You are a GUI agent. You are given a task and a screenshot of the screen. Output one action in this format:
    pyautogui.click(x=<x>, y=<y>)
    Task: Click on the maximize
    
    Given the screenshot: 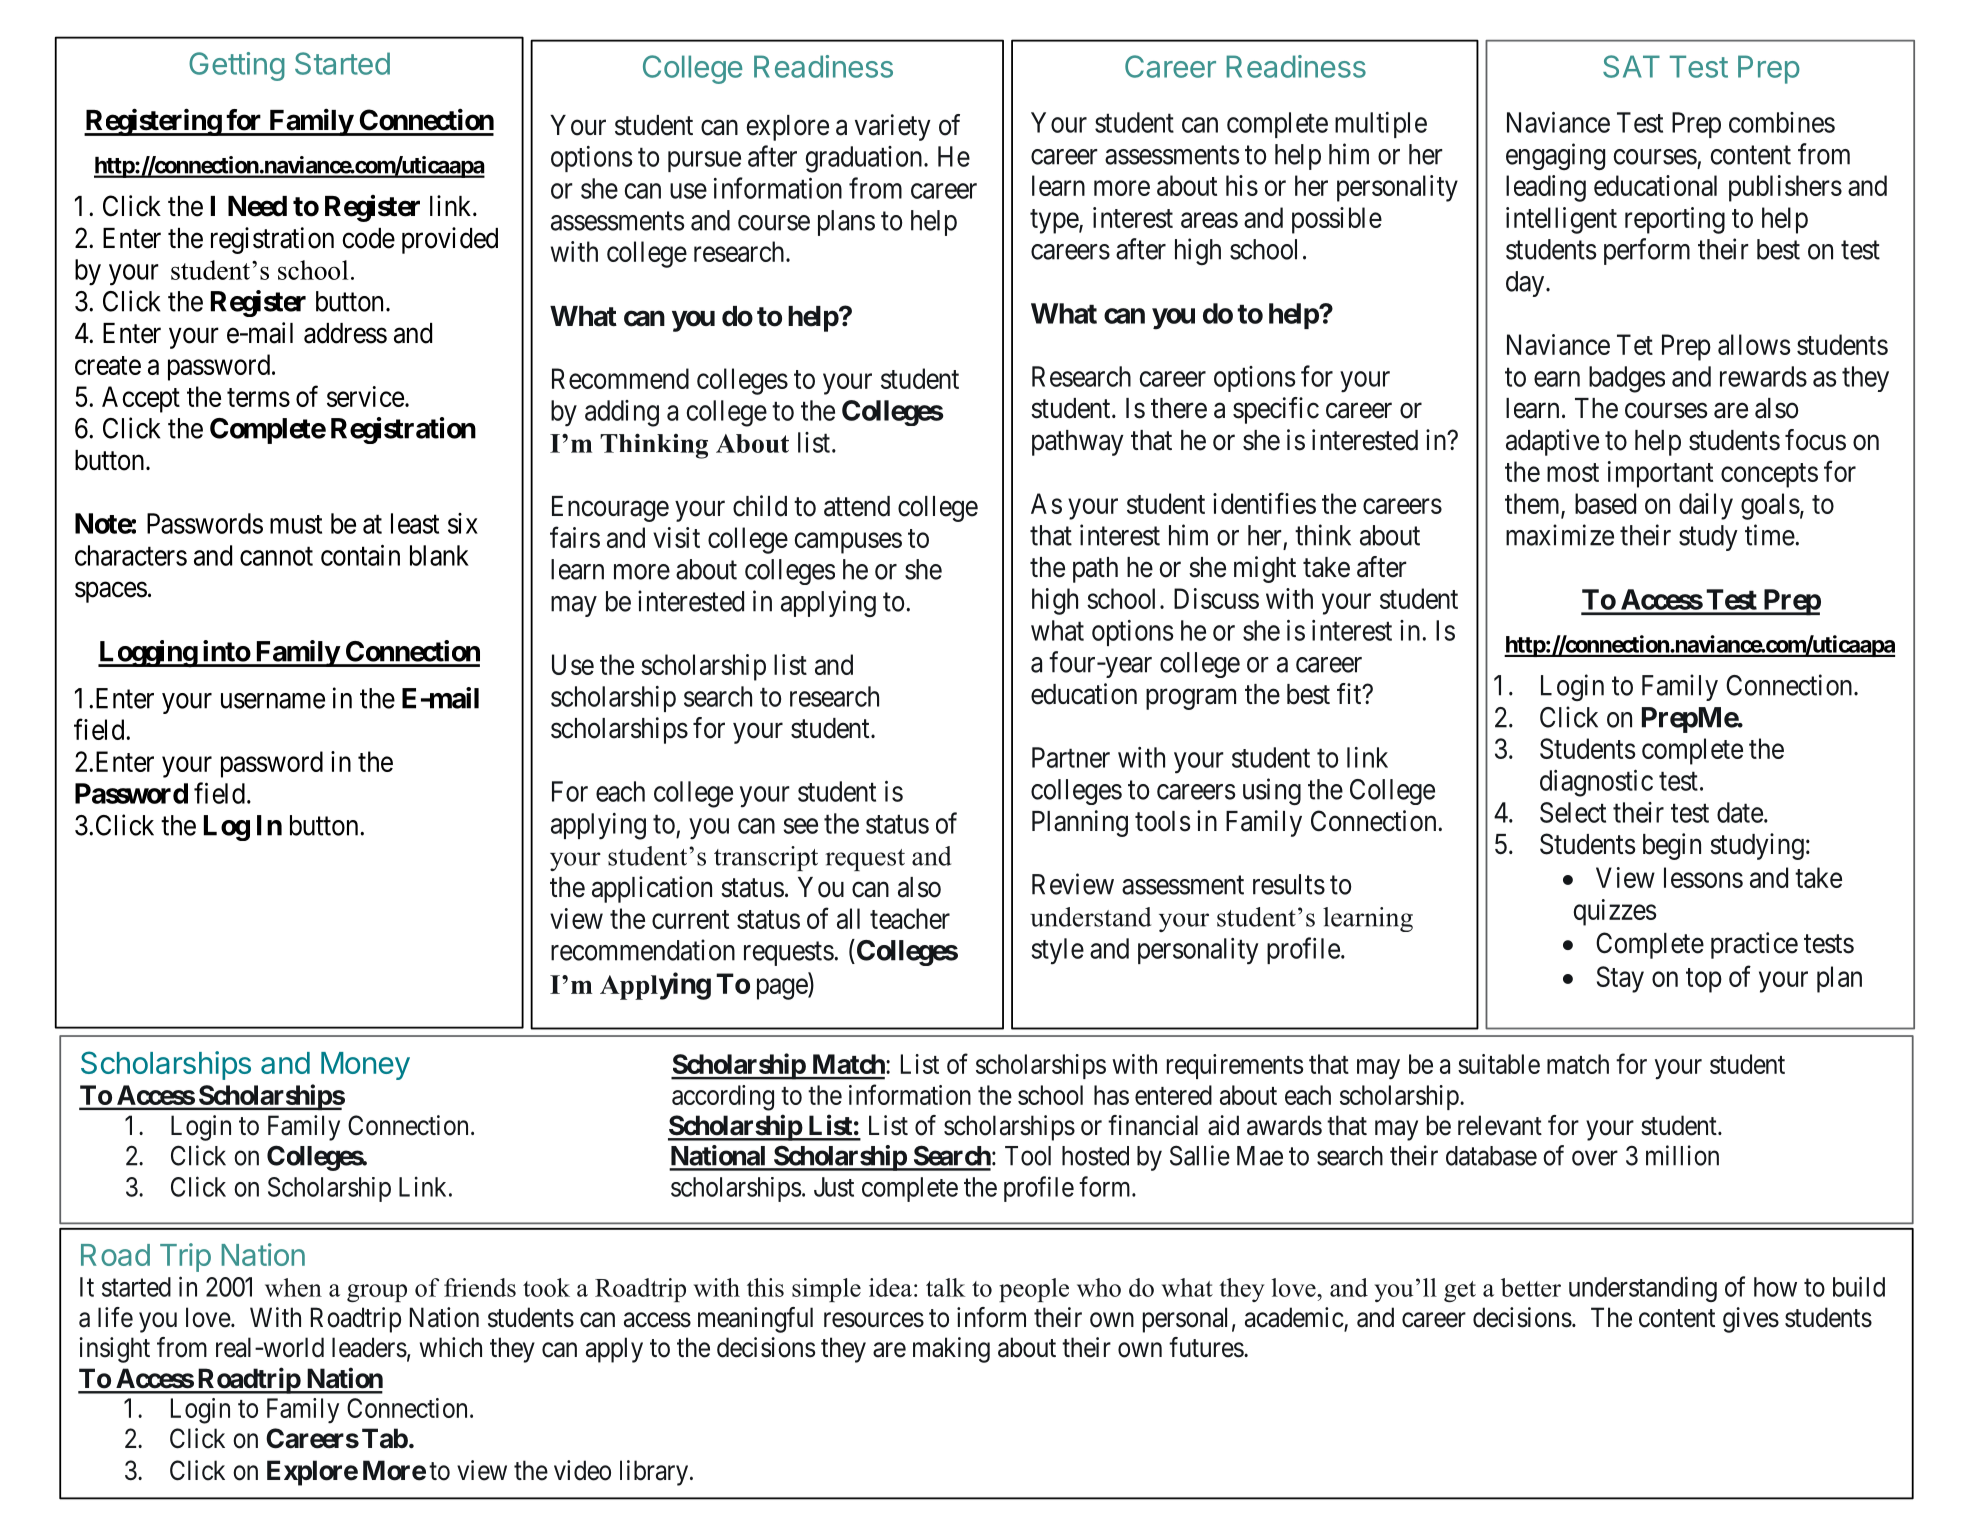 What is the action you would take?
    pyautogui.click(x=1560, y=535)
